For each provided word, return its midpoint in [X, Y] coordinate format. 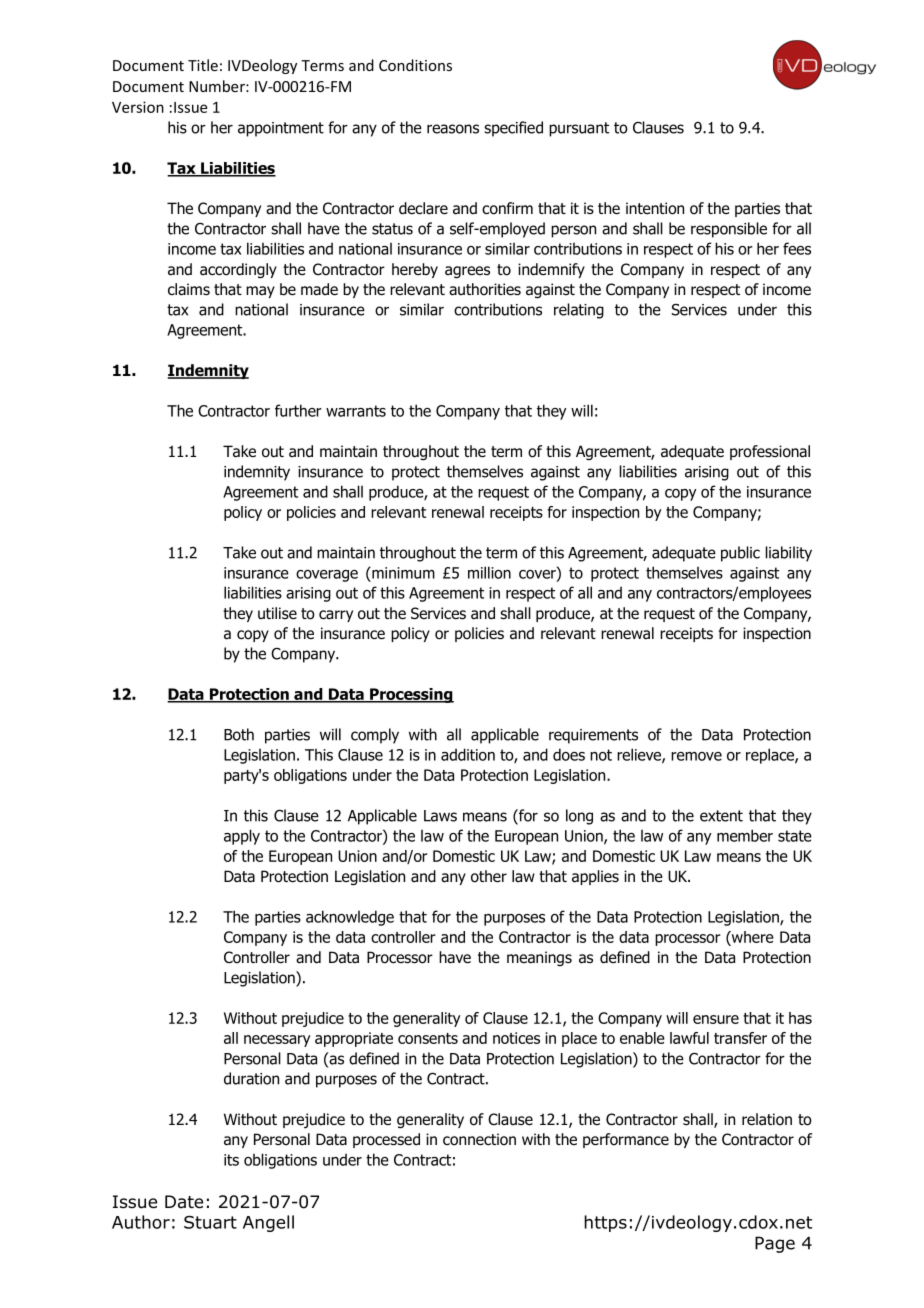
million [489, 572]
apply [242, 837]
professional [770, 452]
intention [655, 208]
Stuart [210, 1222]
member [745, 835]
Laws [440, 816]
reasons [453, 129]
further [298, 410]
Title [203, 65]
